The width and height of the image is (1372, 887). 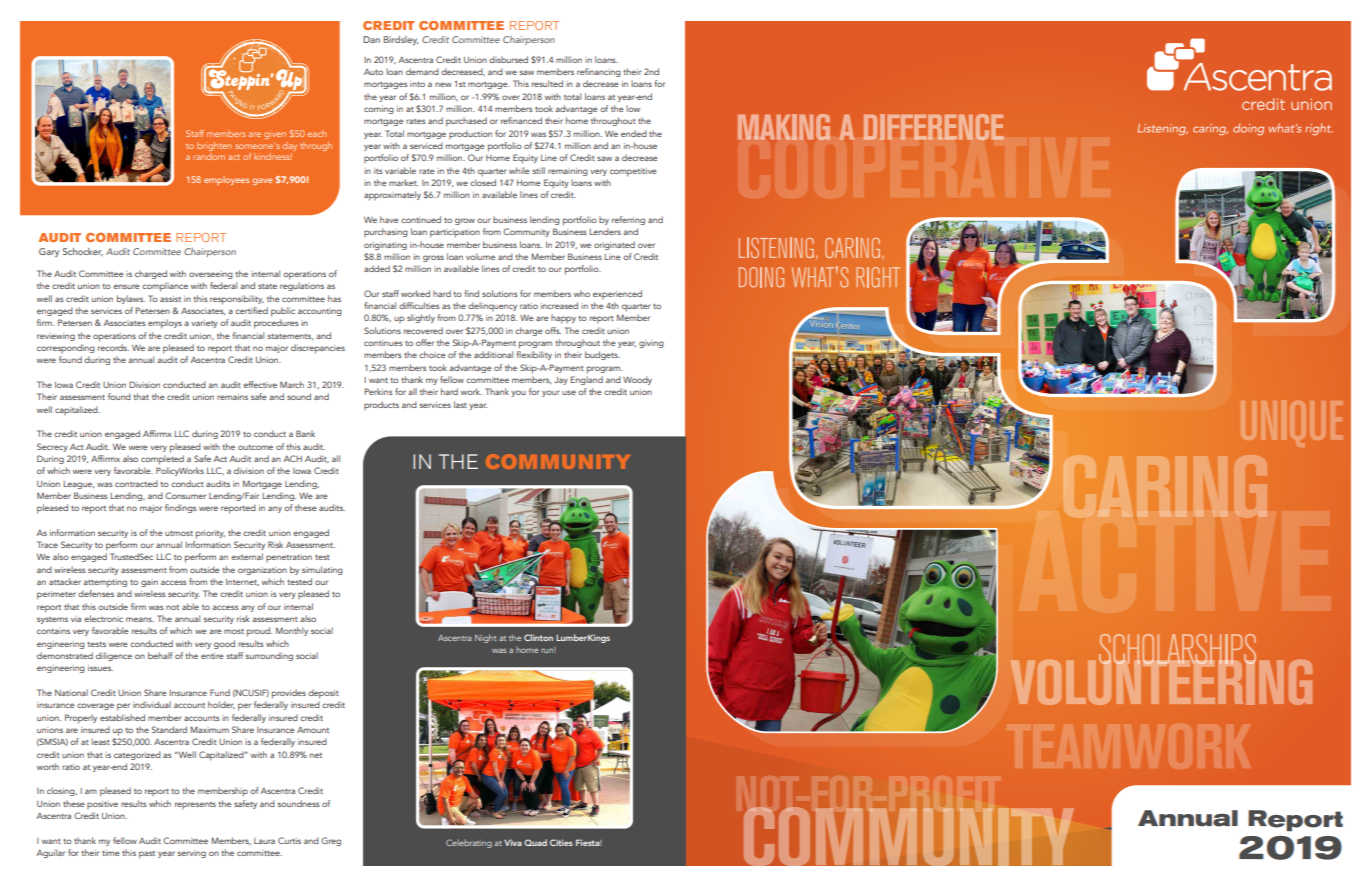 What do you see at coordinates (599, 72) in the image?
I see `refinancing` at bounding box center [599, 72].
